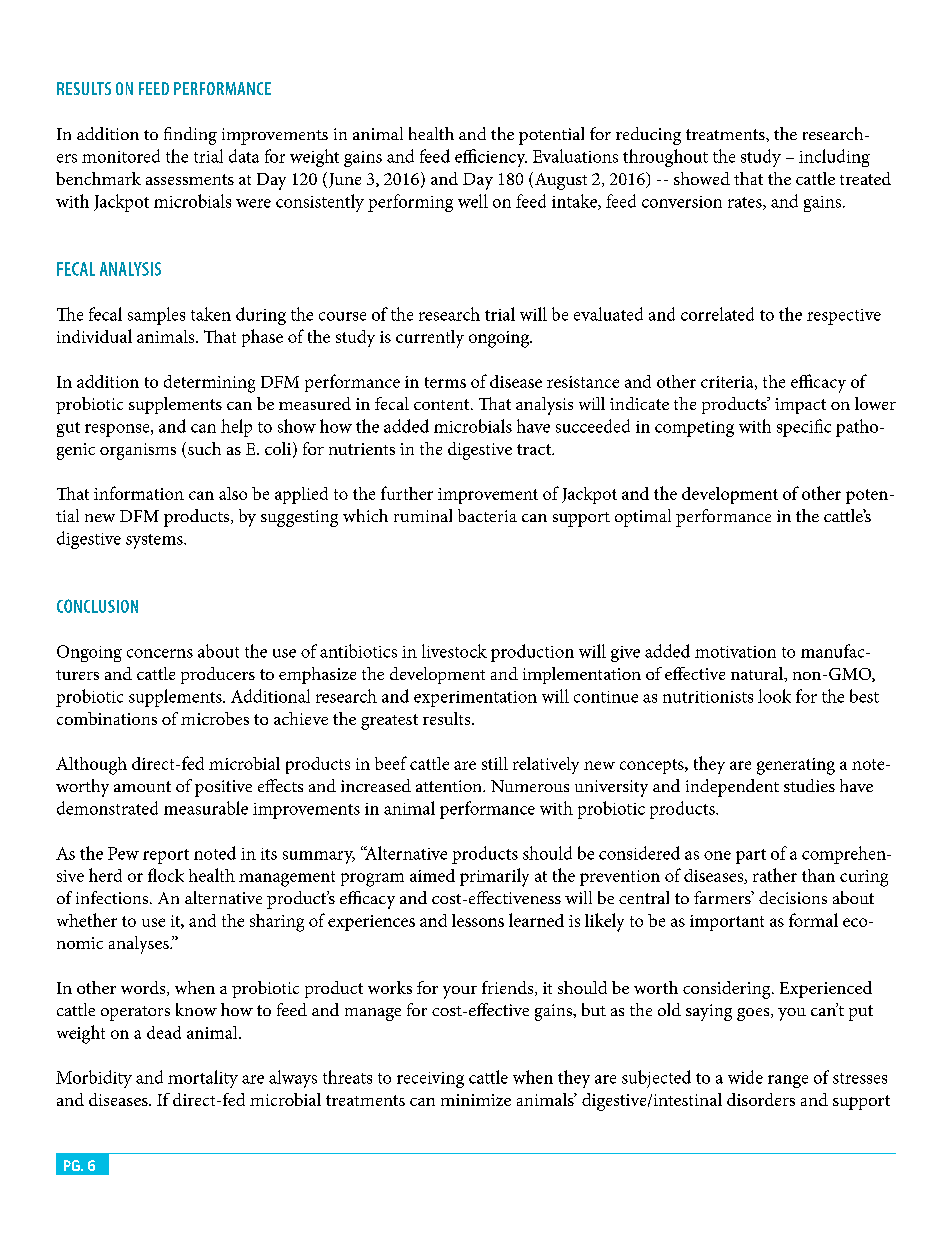 This screenshot has width=952, height=1233. Describe the element at coordinates (491, 158) in the screenshot. I see `efficiency` at that location.
